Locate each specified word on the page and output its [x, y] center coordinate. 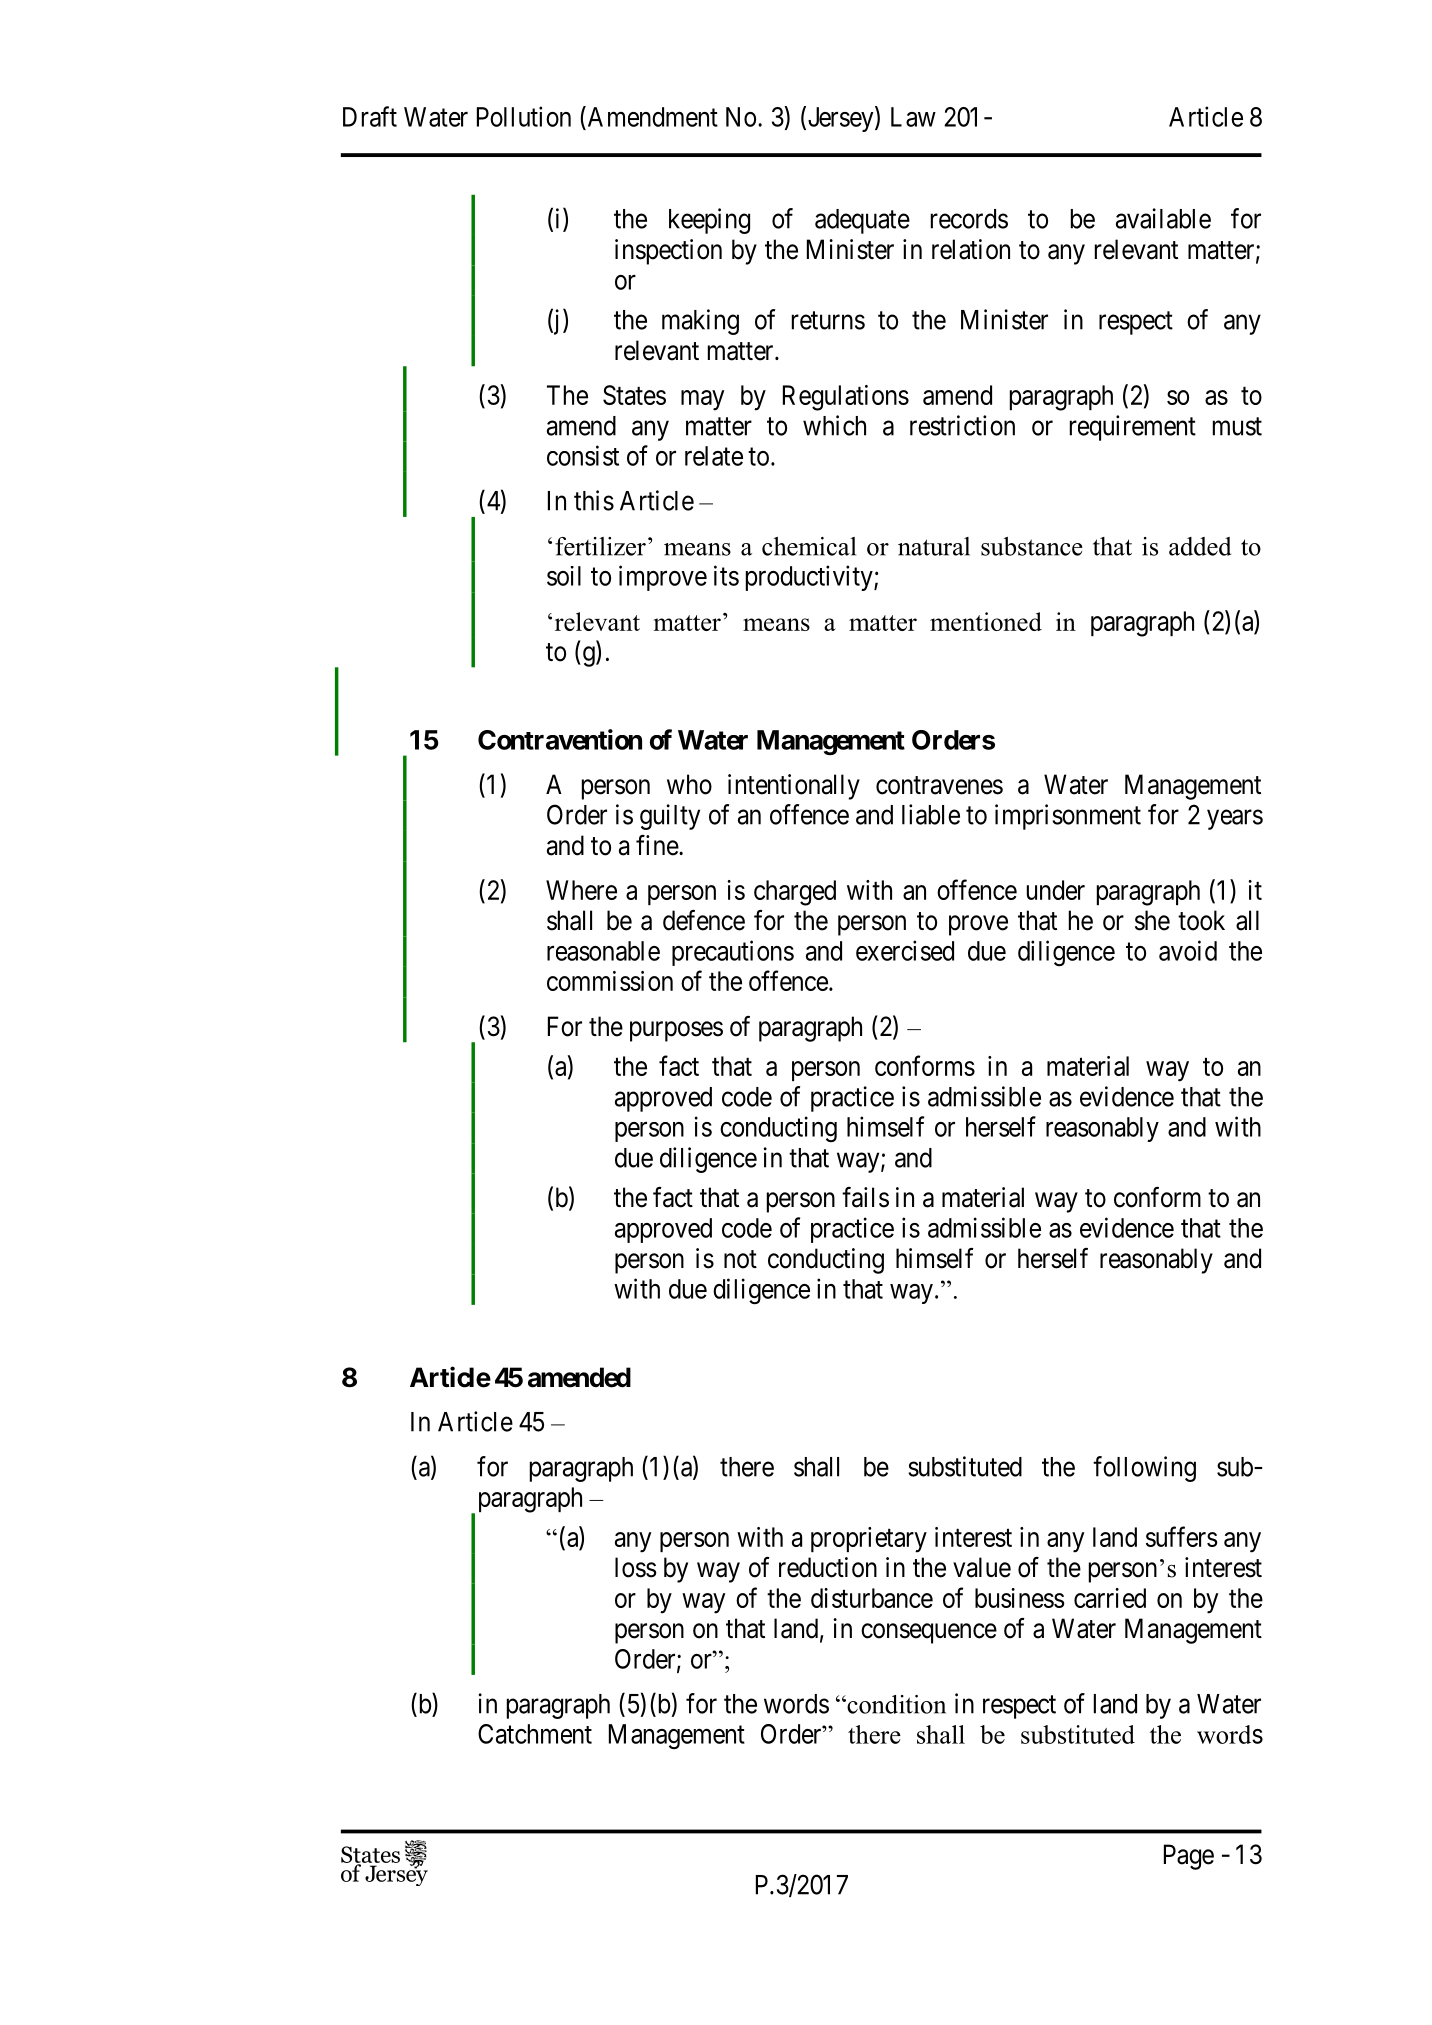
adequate [862, 221]
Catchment [535, 1734]
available [1163, 218]
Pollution [524, 116]
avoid [1188, 950]
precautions [733, 953]
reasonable [603, 951]
